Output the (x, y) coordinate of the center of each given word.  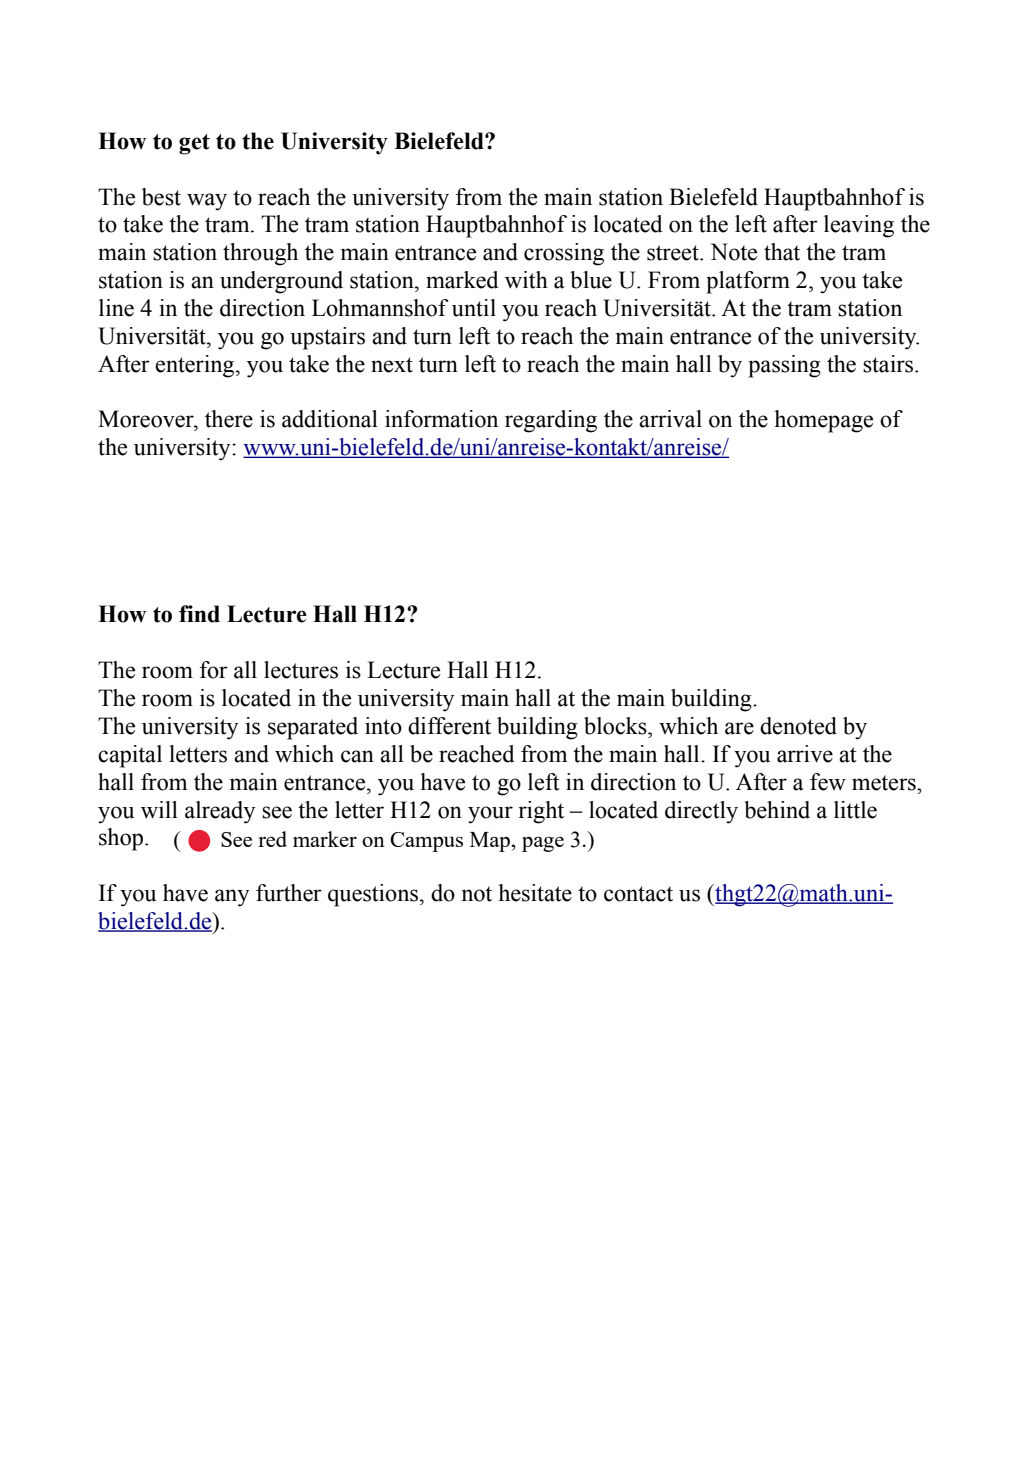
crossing (564, 254)
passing (784, 366)
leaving (859, 226)
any (232, 898)
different (449, 726)
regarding (551, 421)
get (194, 144)
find (199, 614)
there (229, 419)
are (739, 728)
